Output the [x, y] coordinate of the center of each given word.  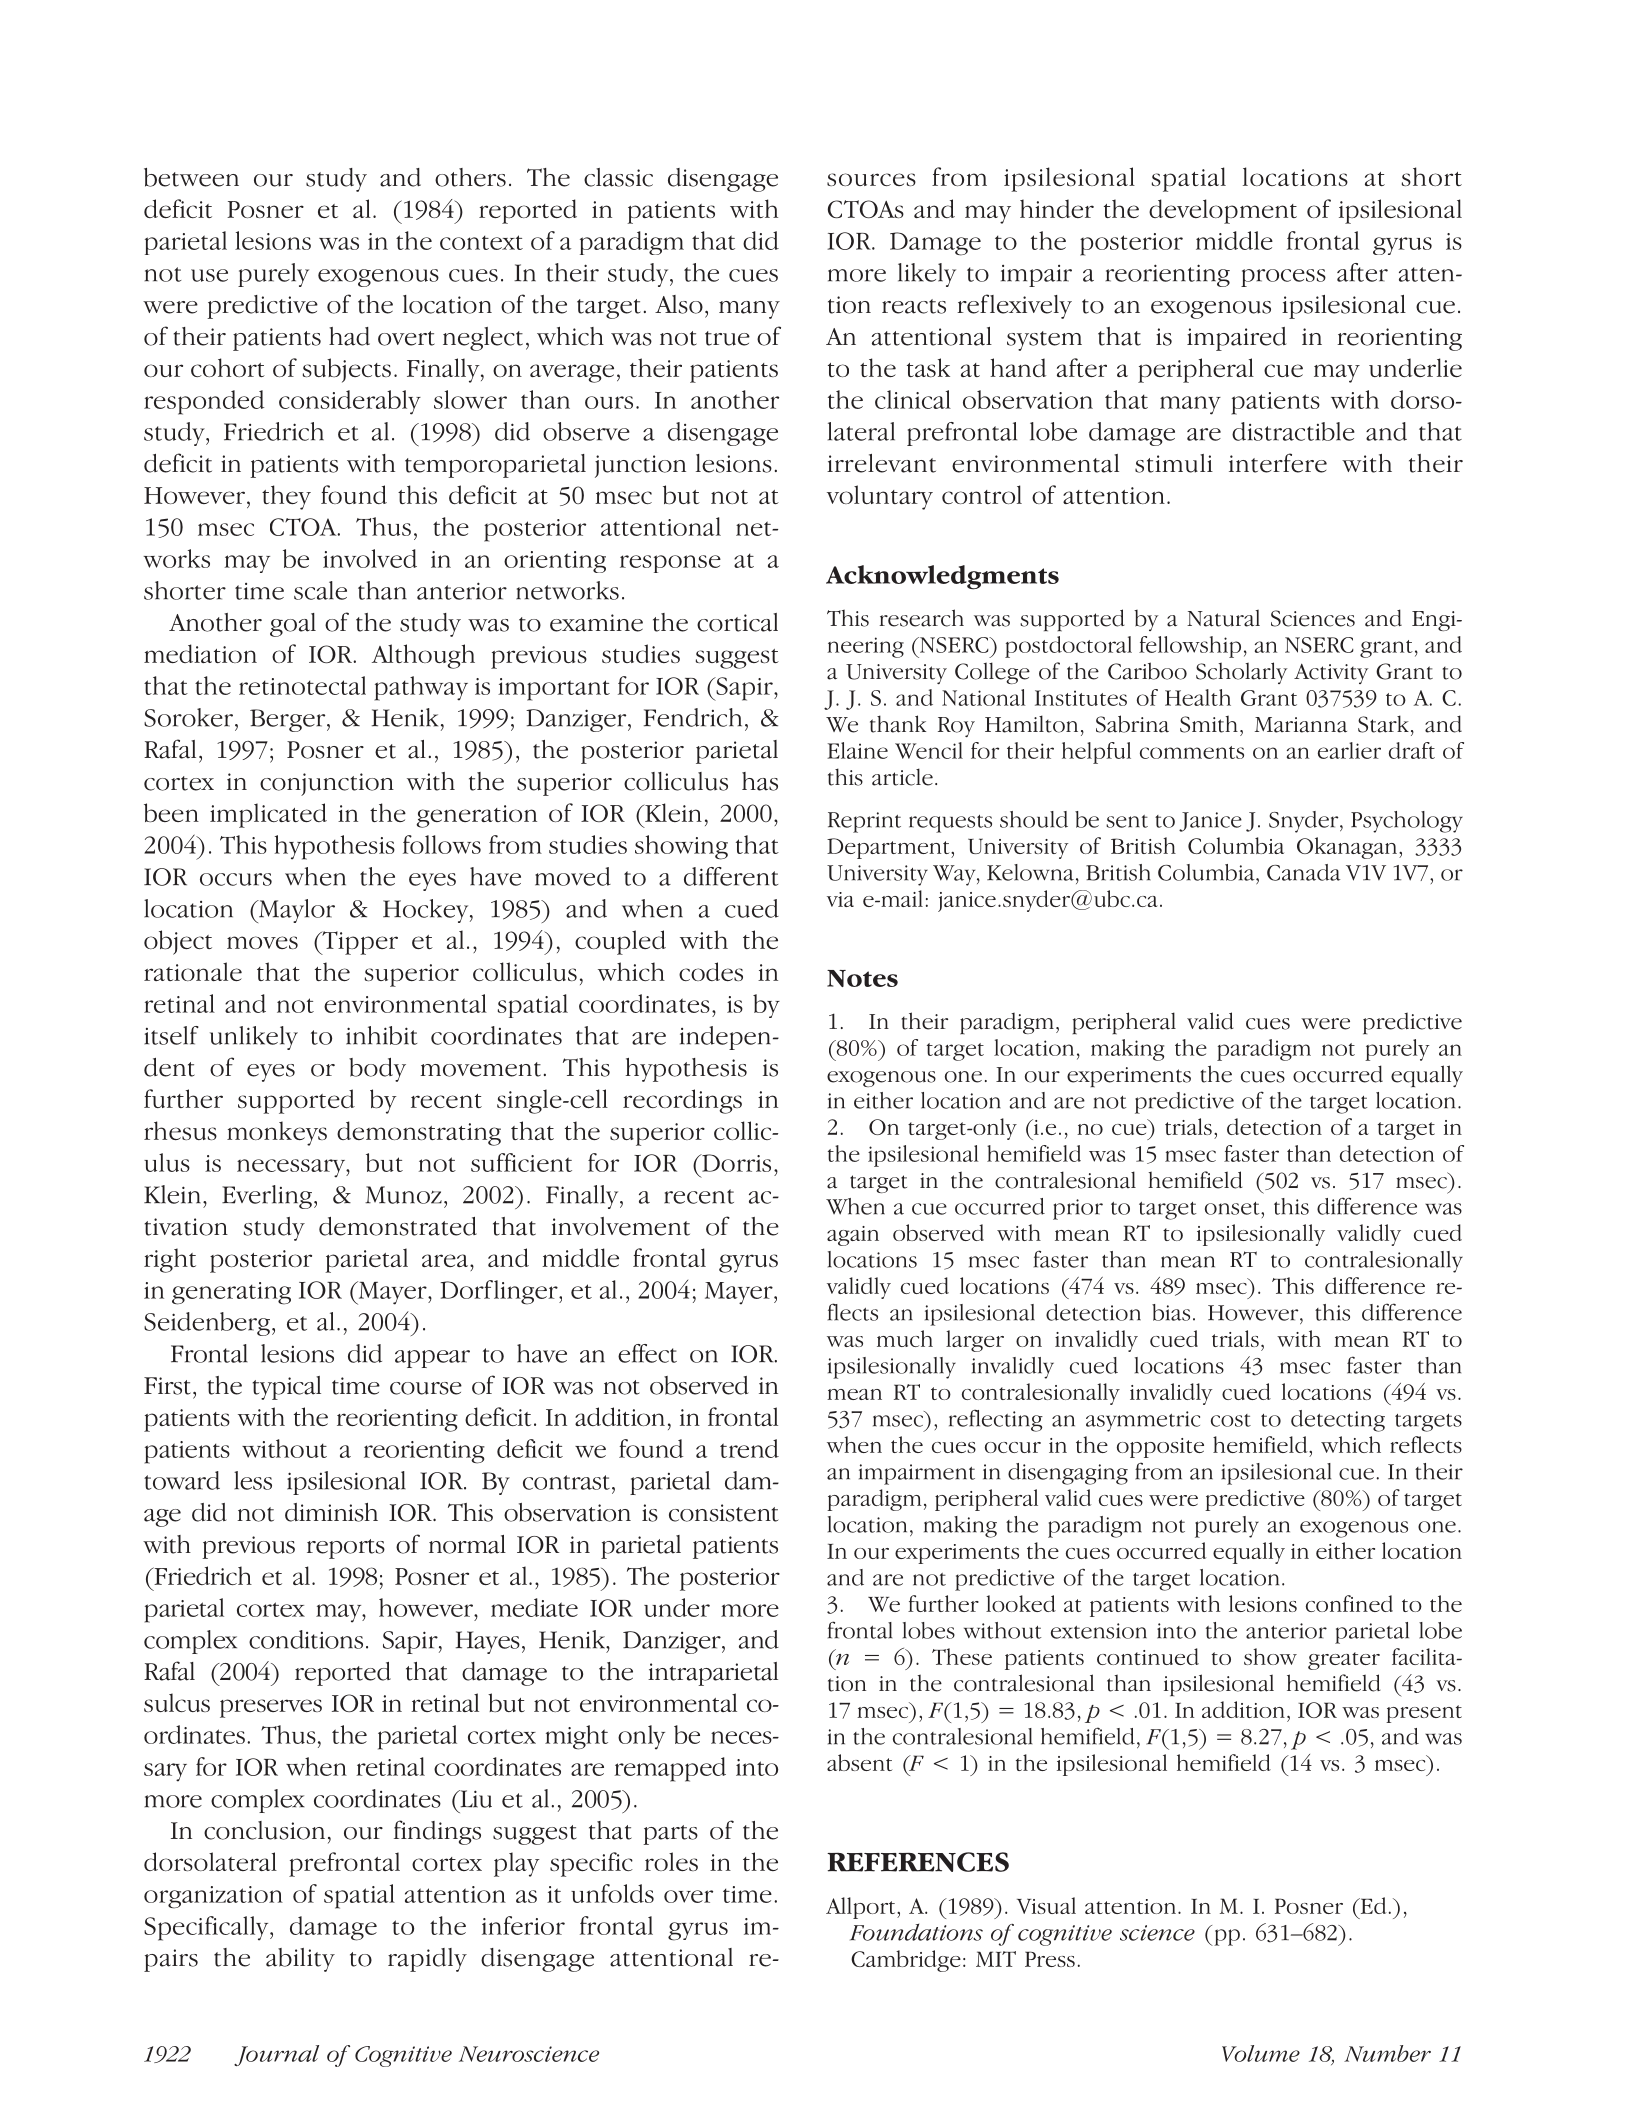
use [209, 275]
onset [1233, 1208]
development [1223, 211]
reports [346, 1549]
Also [679, 304]
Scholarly [1241, 673]
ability [300, 1960]
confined [1349, 1603]
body [377, 1070]
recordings [682, 1101]
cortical [737, 622]
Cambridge [906, 1961]
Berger [289, 720]
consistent [723, 1513]
